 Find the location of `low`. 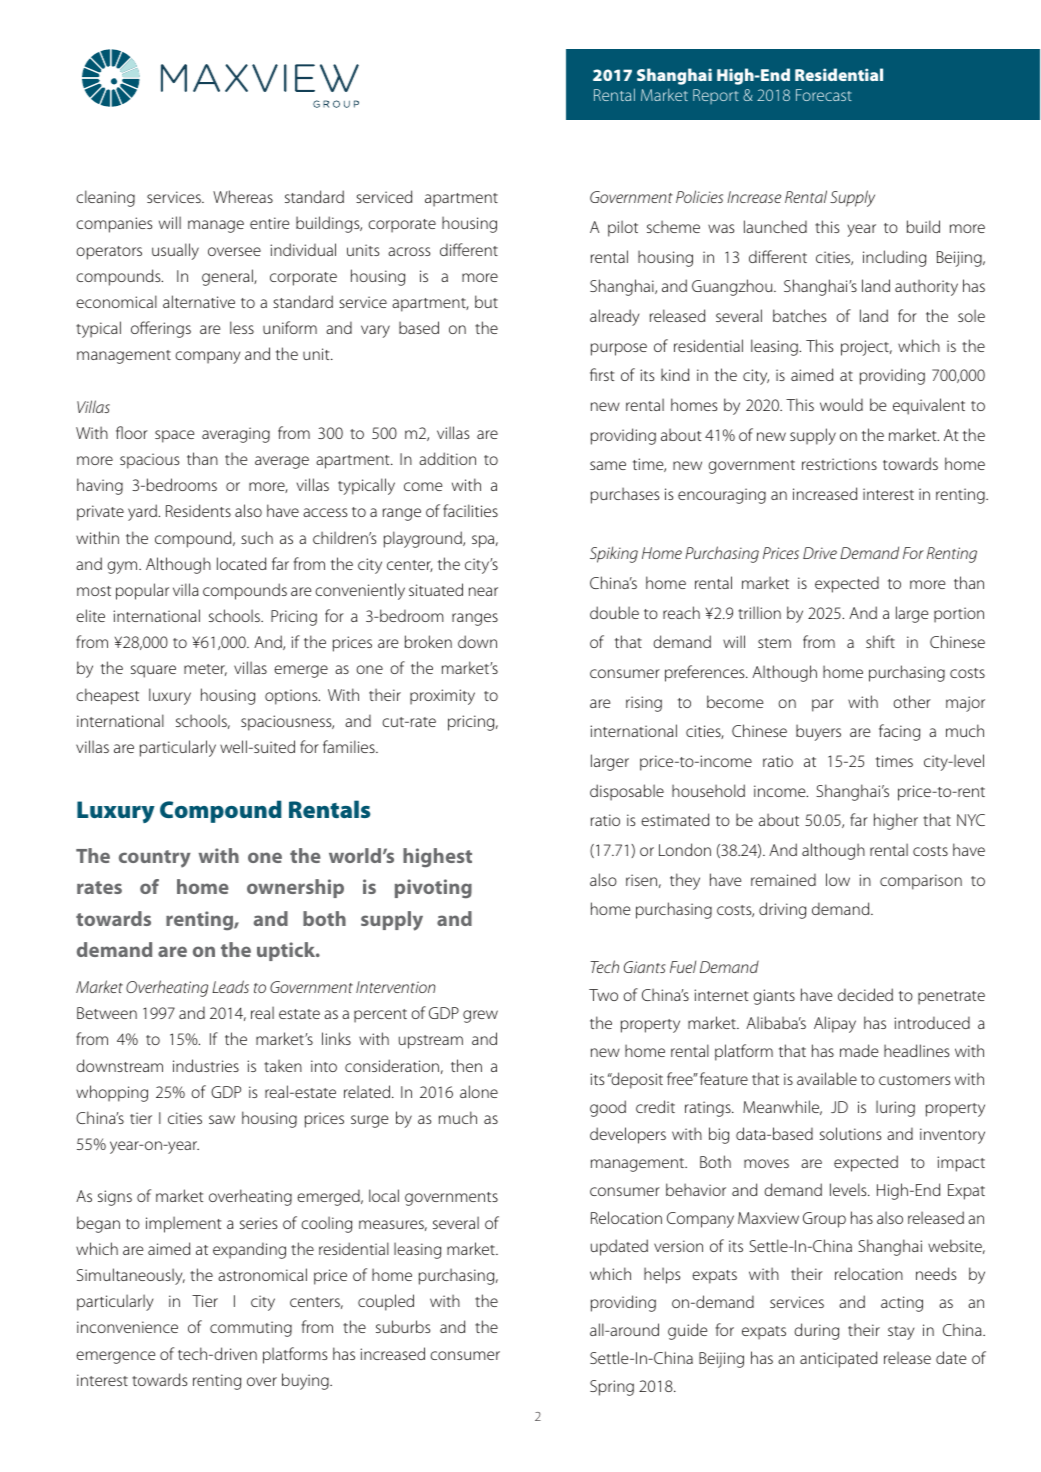

low is located at coordinates (838, 879).
